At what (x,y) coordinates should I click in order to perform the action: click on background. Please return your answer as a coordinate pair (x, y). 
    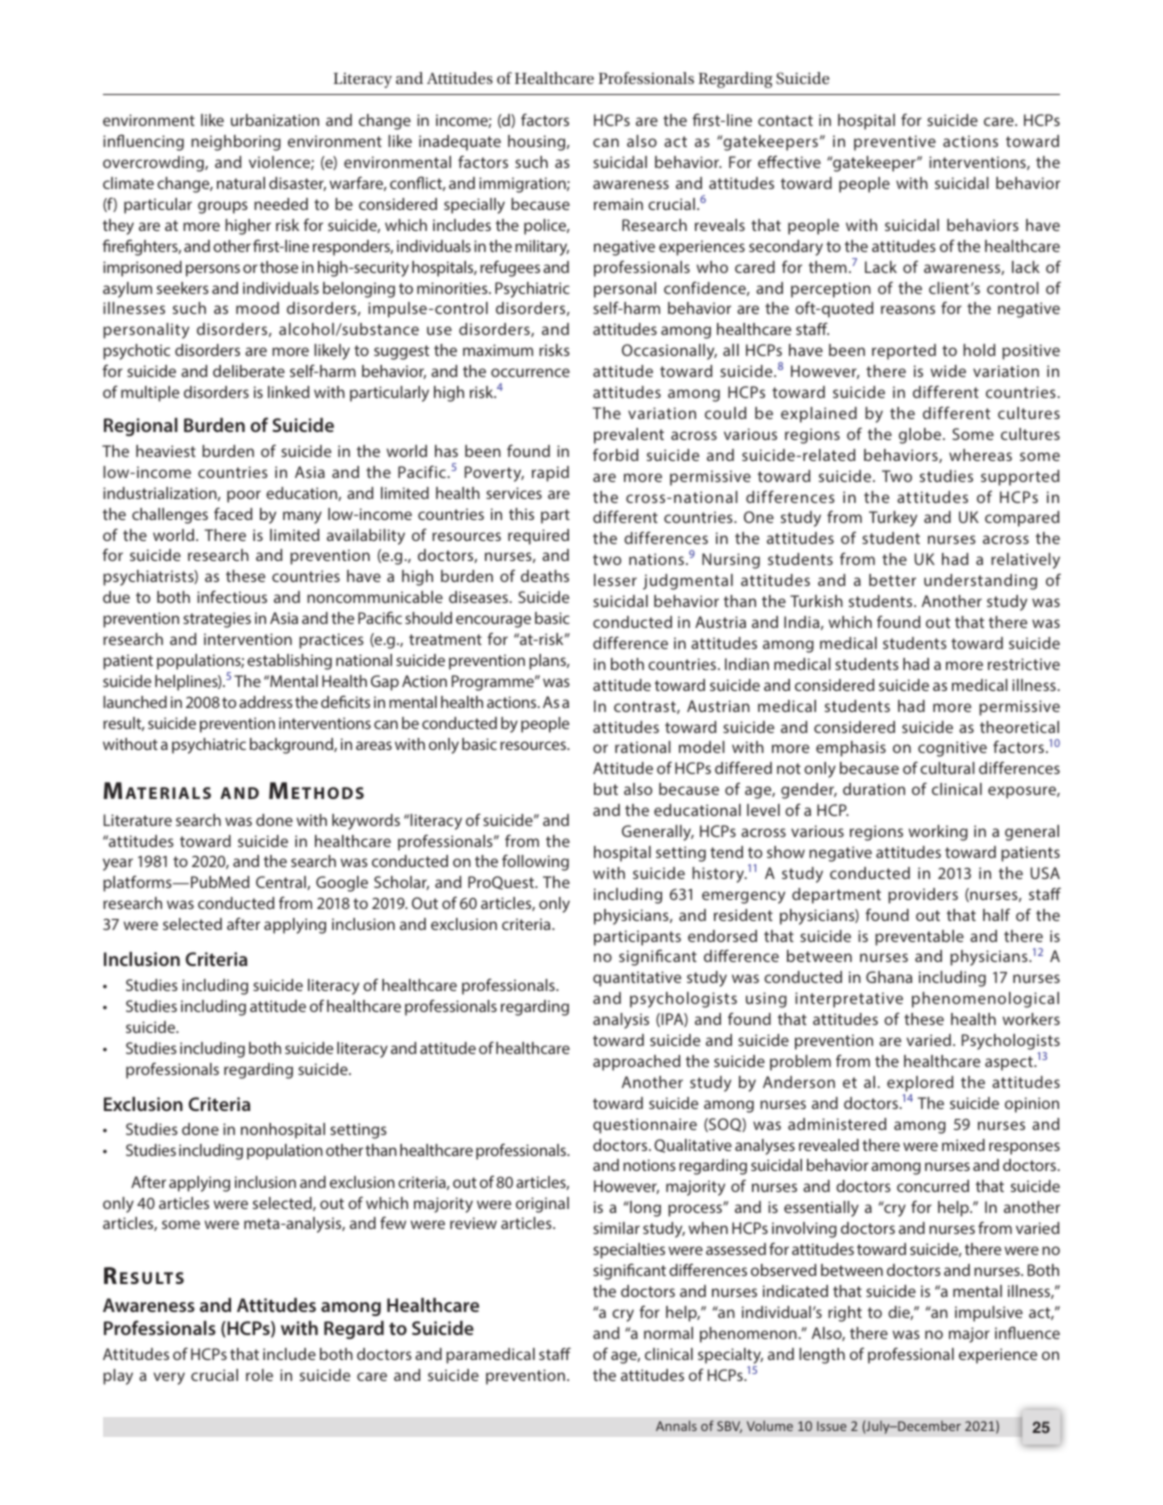
    Looking at the image, I should click on (292, 746).
